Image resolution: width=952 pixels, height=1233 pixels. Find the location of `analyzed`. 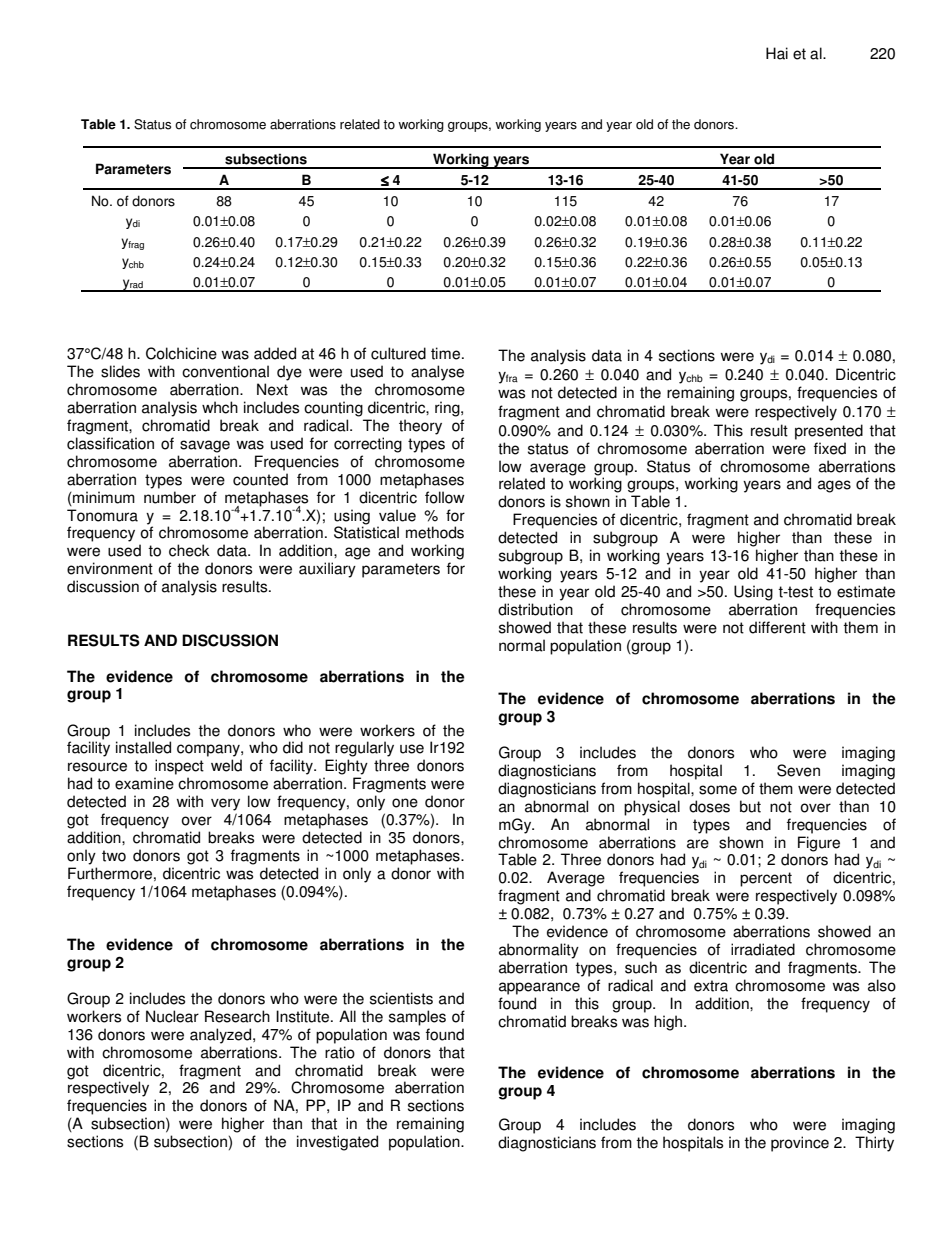

analyzed is located at coordinates (222, 1036).
